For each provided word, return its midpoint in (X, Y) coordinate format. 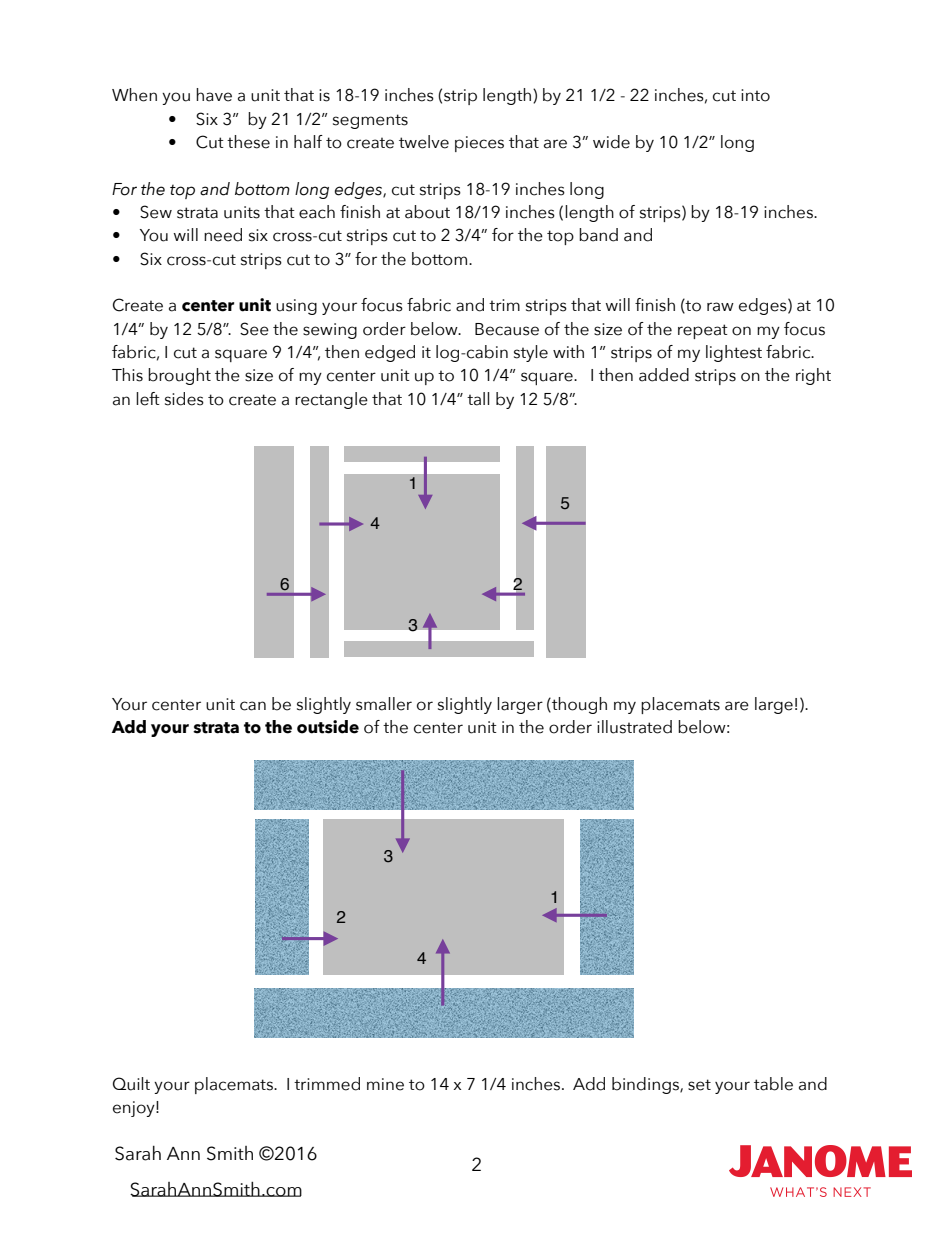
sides (184, 399)
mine (385, 1084)
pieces (479, 144)
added (664, 375)
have (214, 95)
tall (478, 399)
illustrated (634, 727)
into (755, 95)
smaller (384, 704)
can (253, 706)
